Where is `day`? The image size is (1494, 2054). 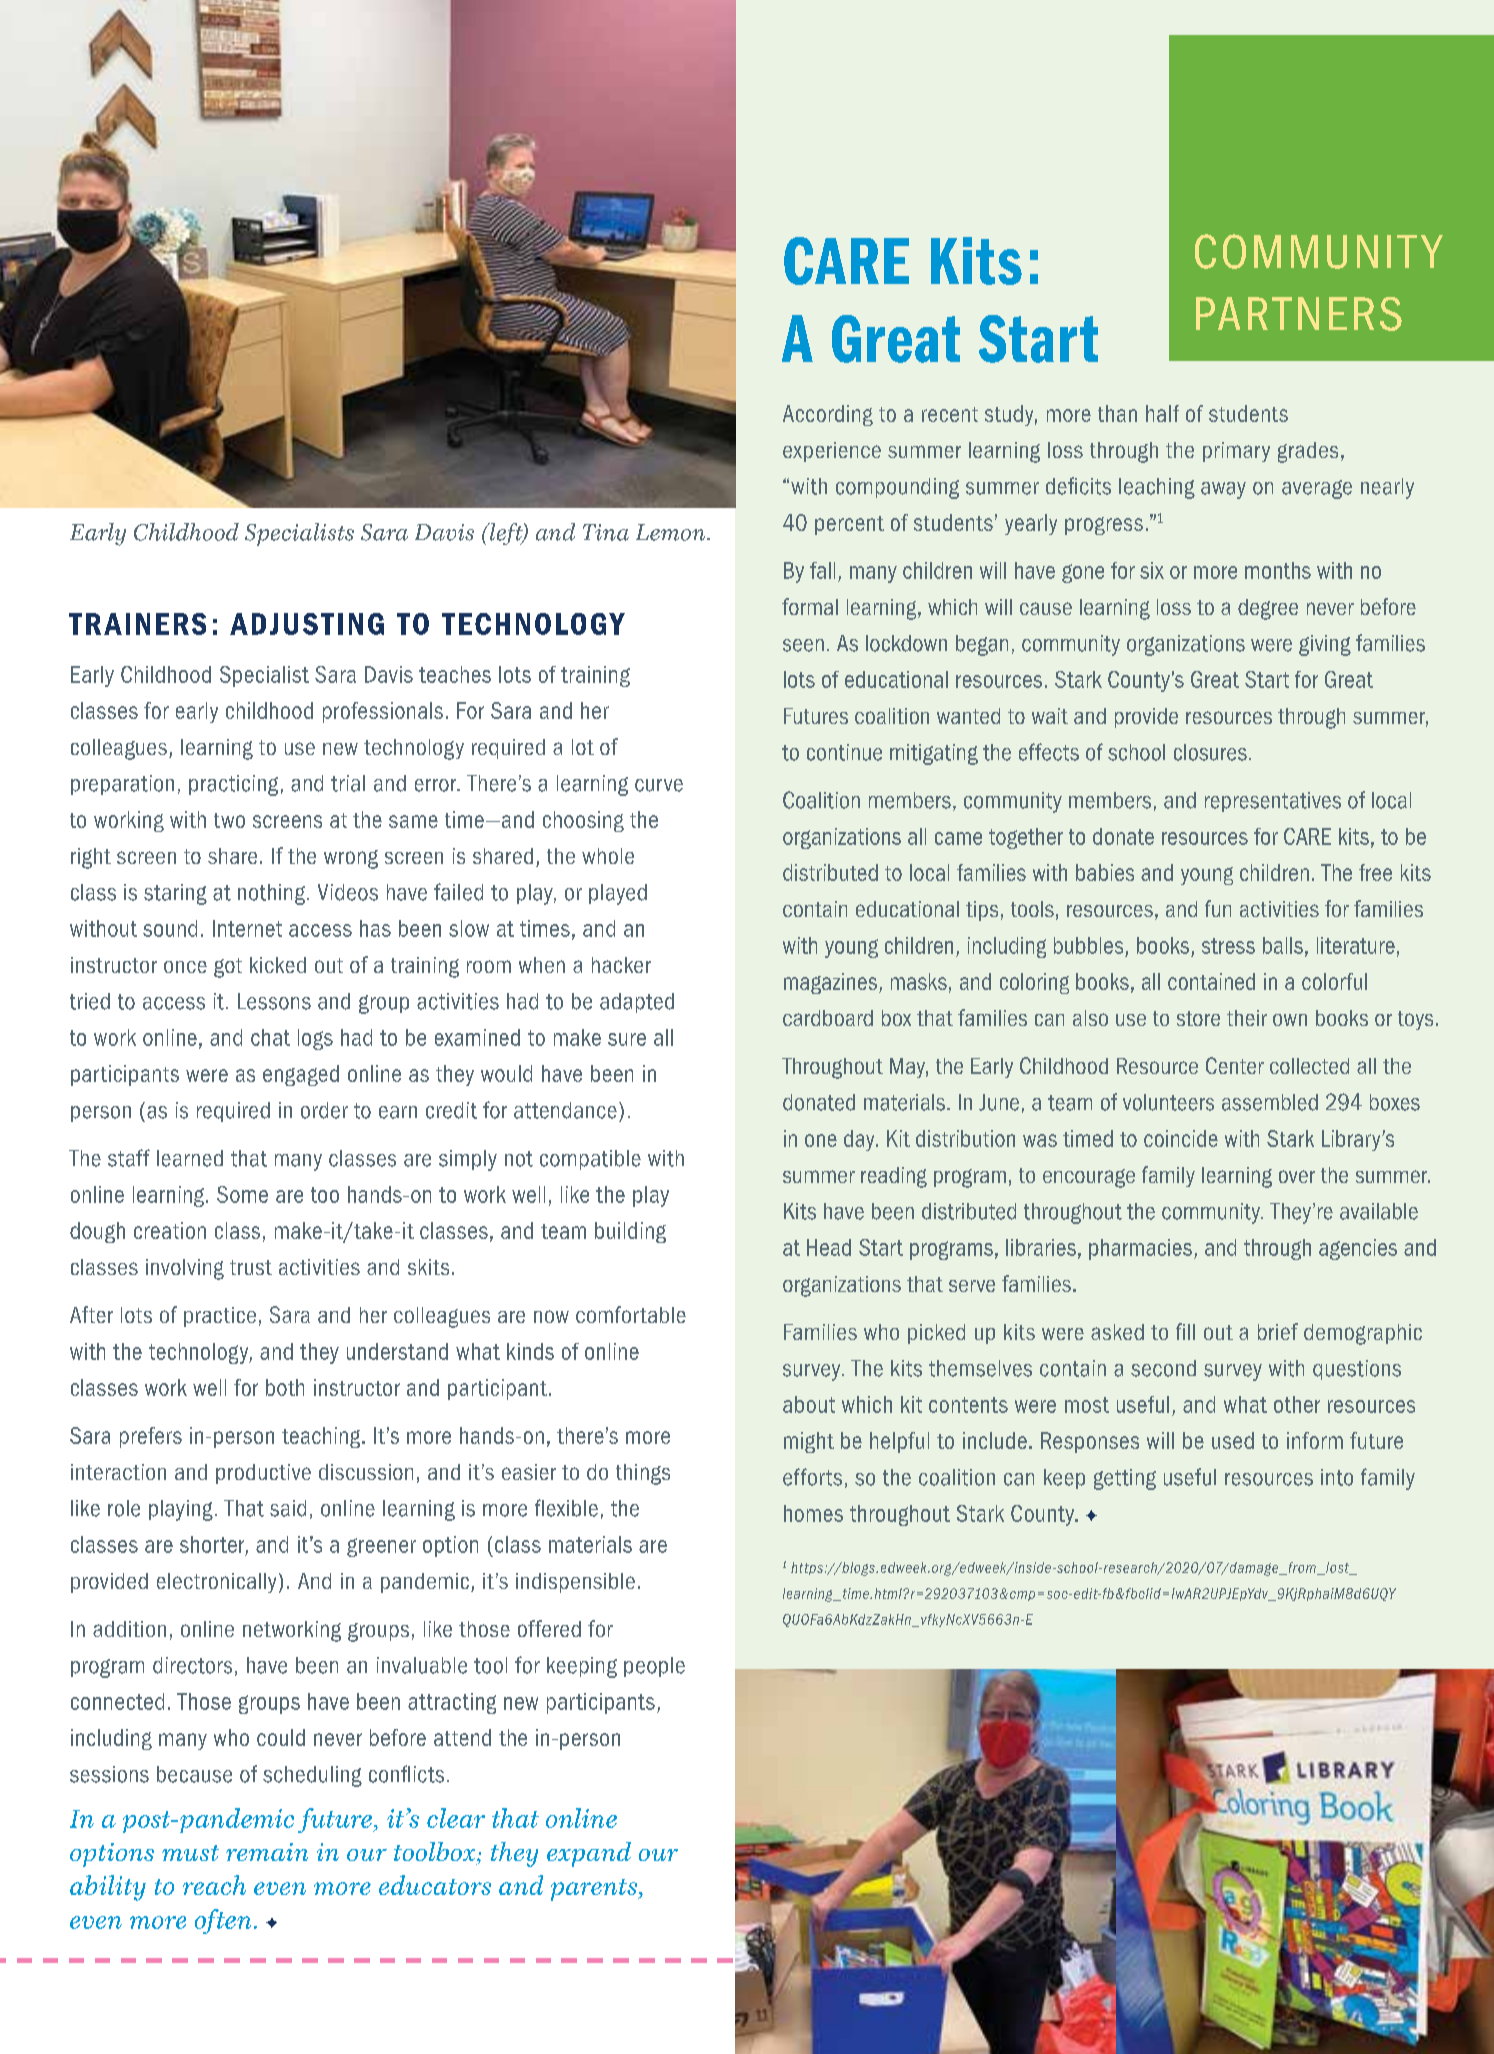 day is located at coordinates (860, 1140).
